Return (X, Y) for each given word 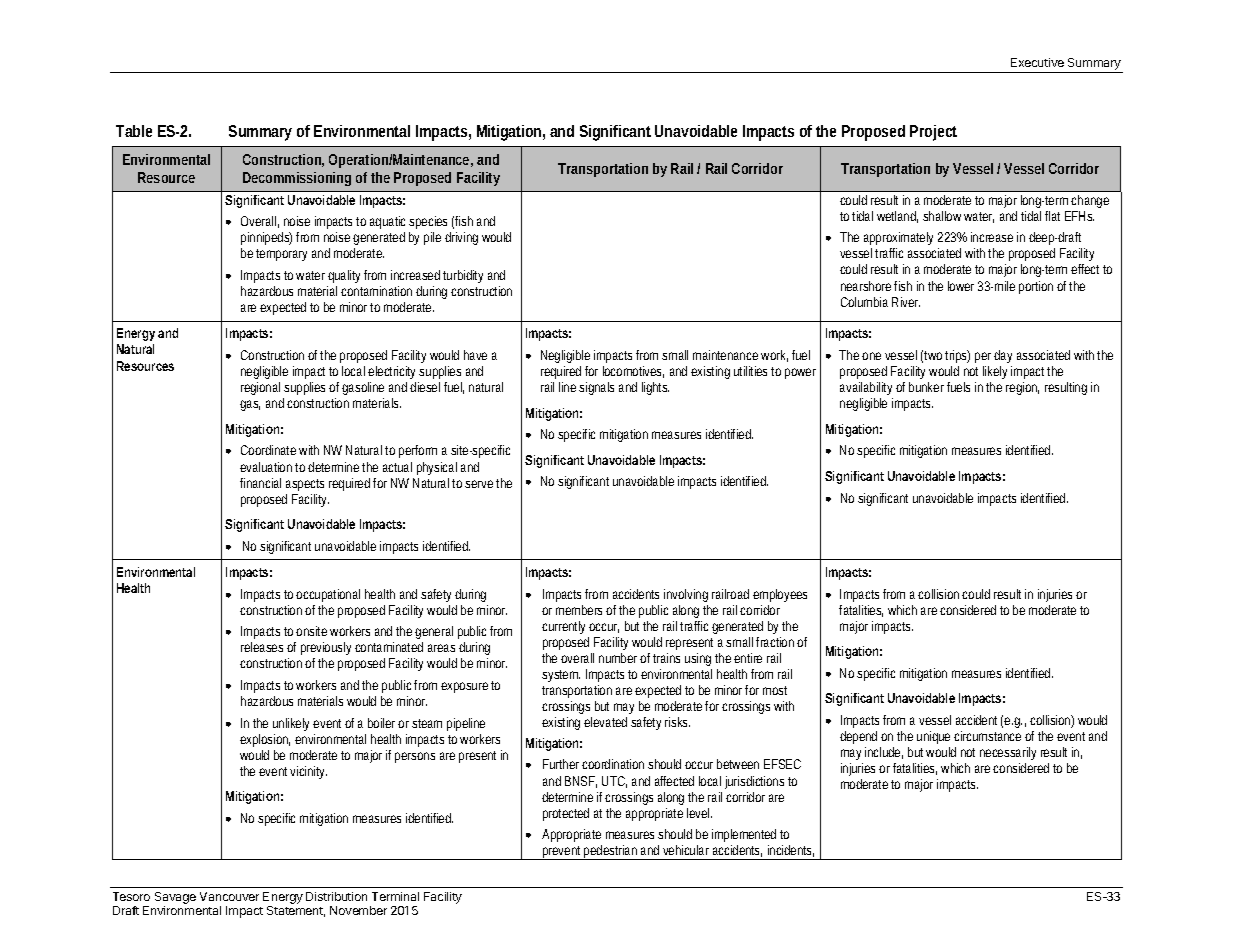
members (579, 610)
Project (933, 133)
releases (262, 647)
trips (957, 356)
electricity (391, 372)
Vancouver (229, 896)
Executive (1037, 62)
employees (780, 595)
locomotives (633, 372)
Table (134, 131)
